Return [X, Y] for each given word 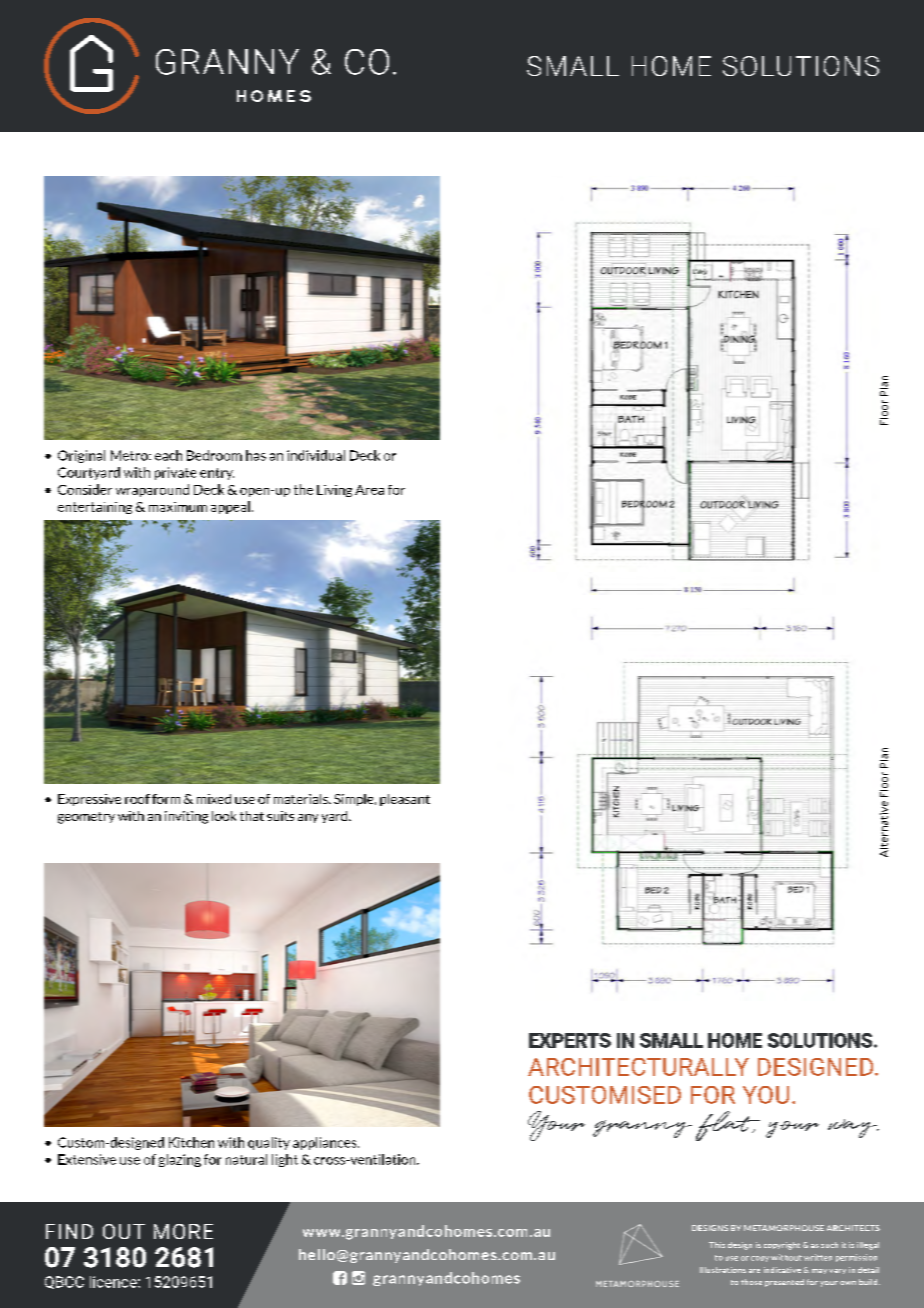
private [175, 473]
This [717, 1245]
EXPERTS [570, 1040]
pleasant [405, 800]
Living [334, 491]
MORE [183, 1231]
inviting [186, 817]
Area [369, 490]
